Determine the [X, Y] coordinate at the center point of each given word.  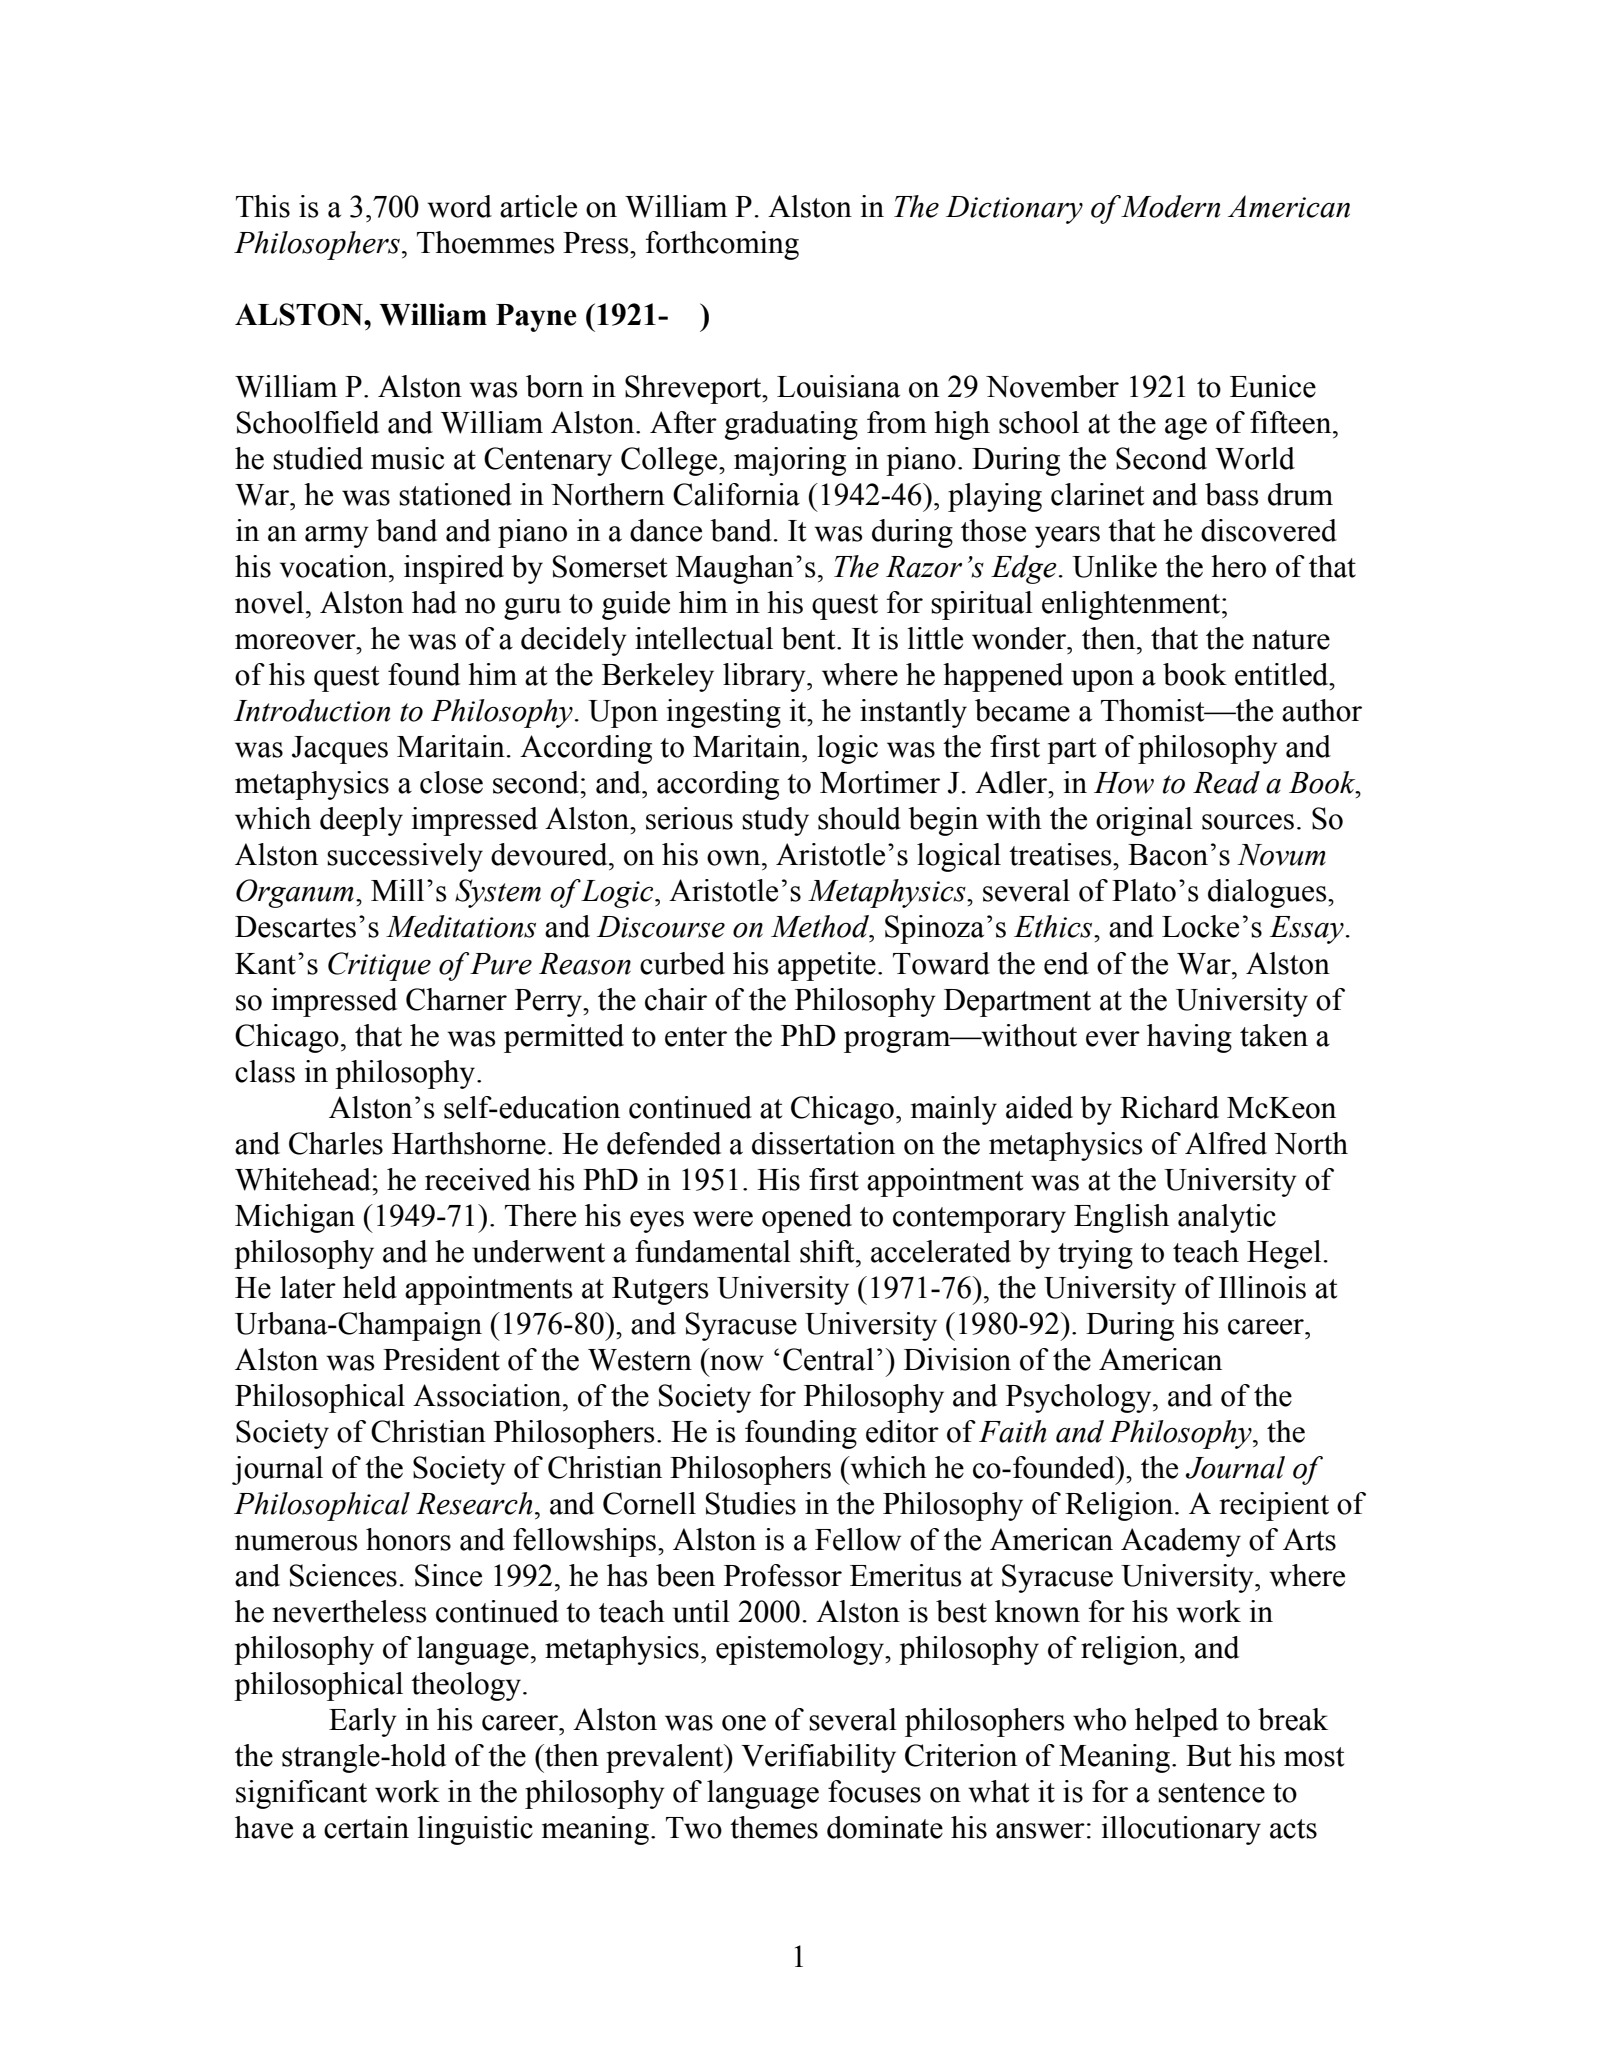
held [370, 1287]
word [459, 206]
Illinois [1262, 1287]
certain [366, 1827]
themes [774, 1827]
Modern [1170, 206]
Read [1226, 782]
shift [828, 1251]
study [775, 821]
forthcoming [722, 245]
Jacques [340, 750]
